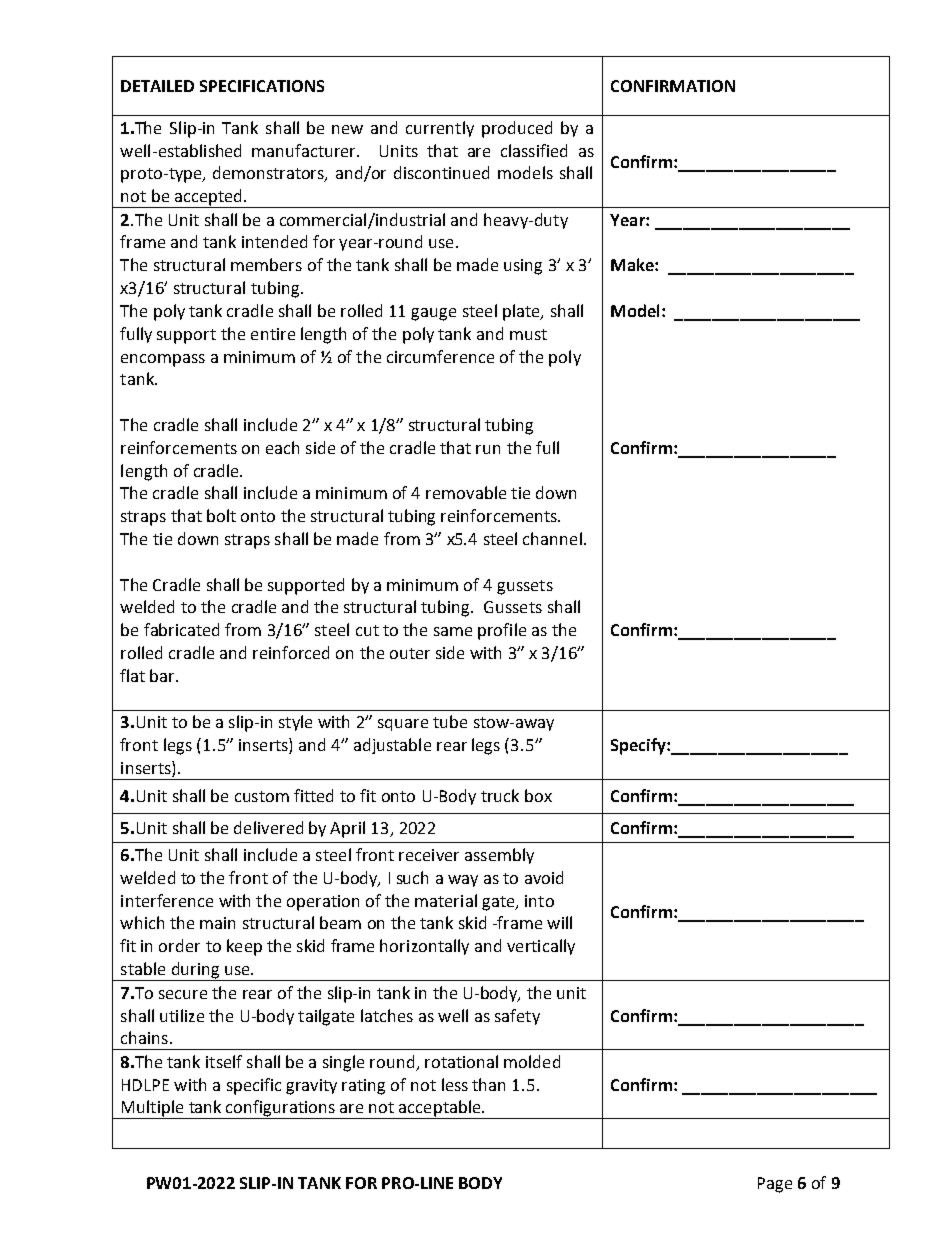 This document has height=1233, width=952. What do you see at coordinates (440, 129) in the document?
I see `currently` at bounding box center [440, 129].
